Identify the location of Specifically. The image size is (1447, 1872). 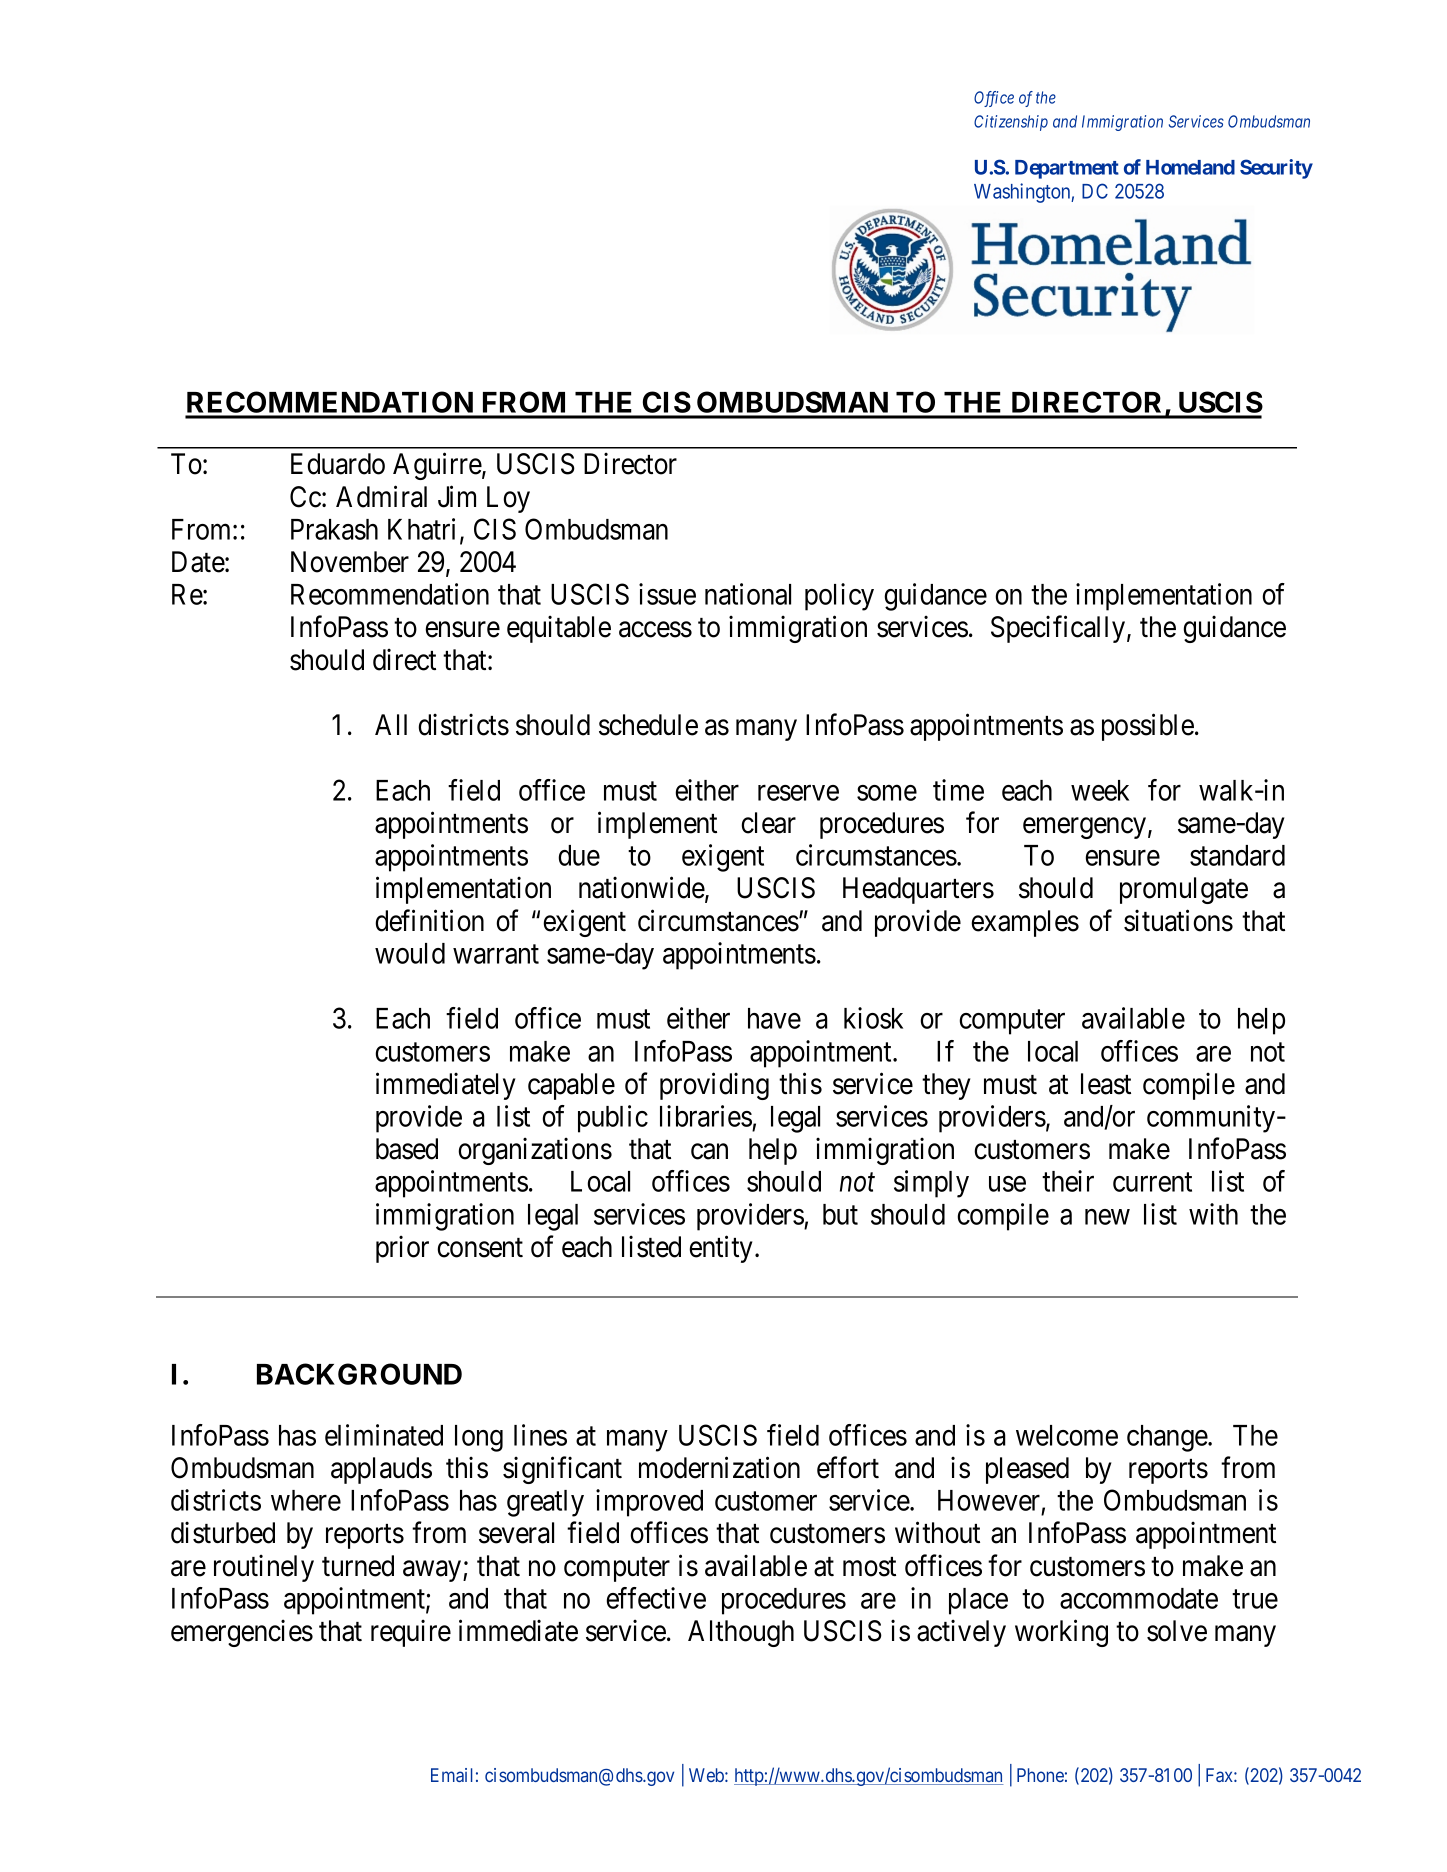
(1058, 629).
